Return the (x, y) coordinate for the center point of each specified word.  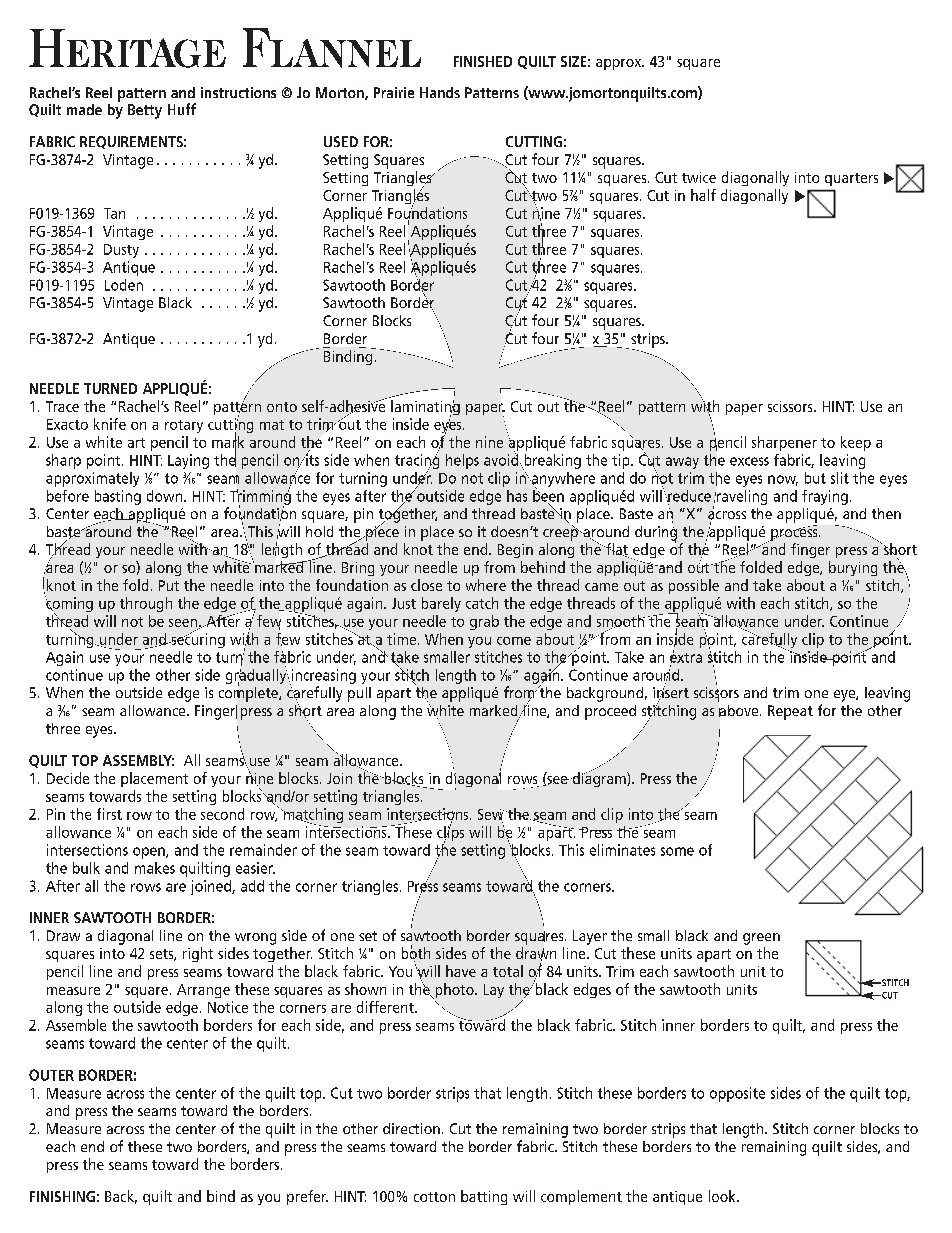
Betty (145, 111)
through (146, 604)
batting (484, 1197)
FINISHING (62, 1196)
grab (484, 622)
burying (853, 568)
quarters (851, 179)
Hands (440, 92)
